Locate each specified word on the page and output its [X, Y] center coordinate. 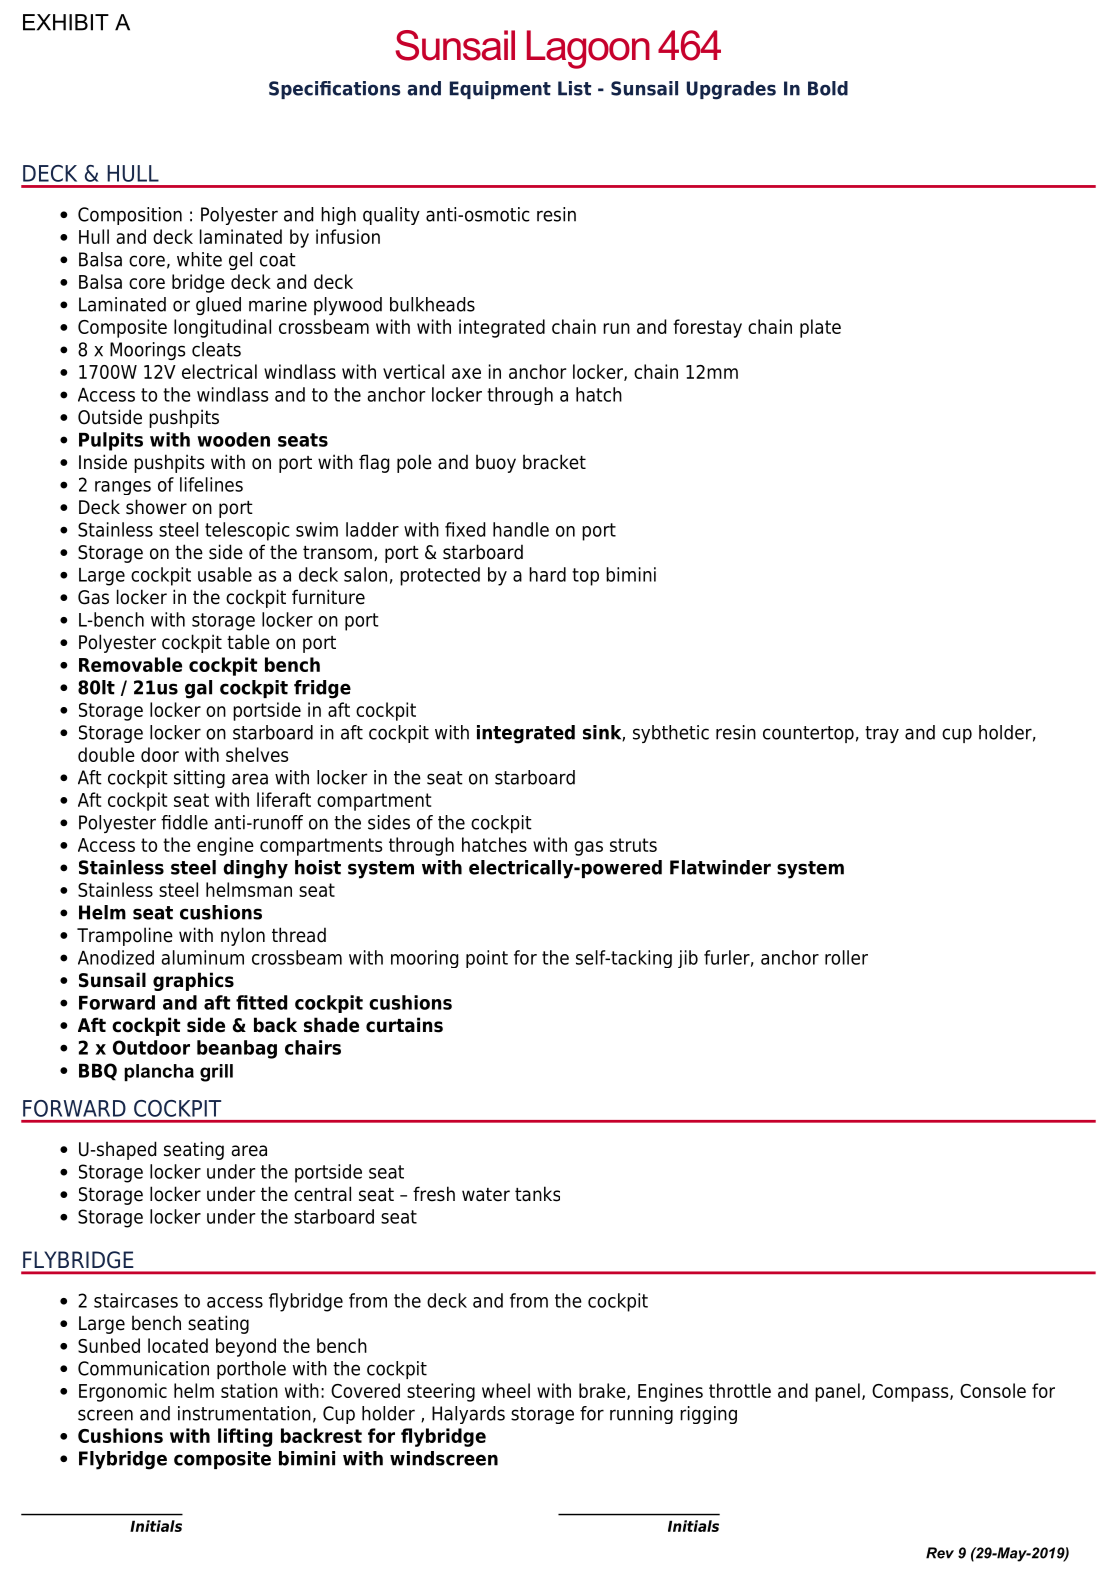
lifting [245, 1437]
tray [882, 734]
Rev [940, 1553]
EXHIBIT [66, 22]
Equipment [500, 90]
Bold [828, 88]
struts [633, 845]
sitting [199, 779]
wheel [506, 1390]
